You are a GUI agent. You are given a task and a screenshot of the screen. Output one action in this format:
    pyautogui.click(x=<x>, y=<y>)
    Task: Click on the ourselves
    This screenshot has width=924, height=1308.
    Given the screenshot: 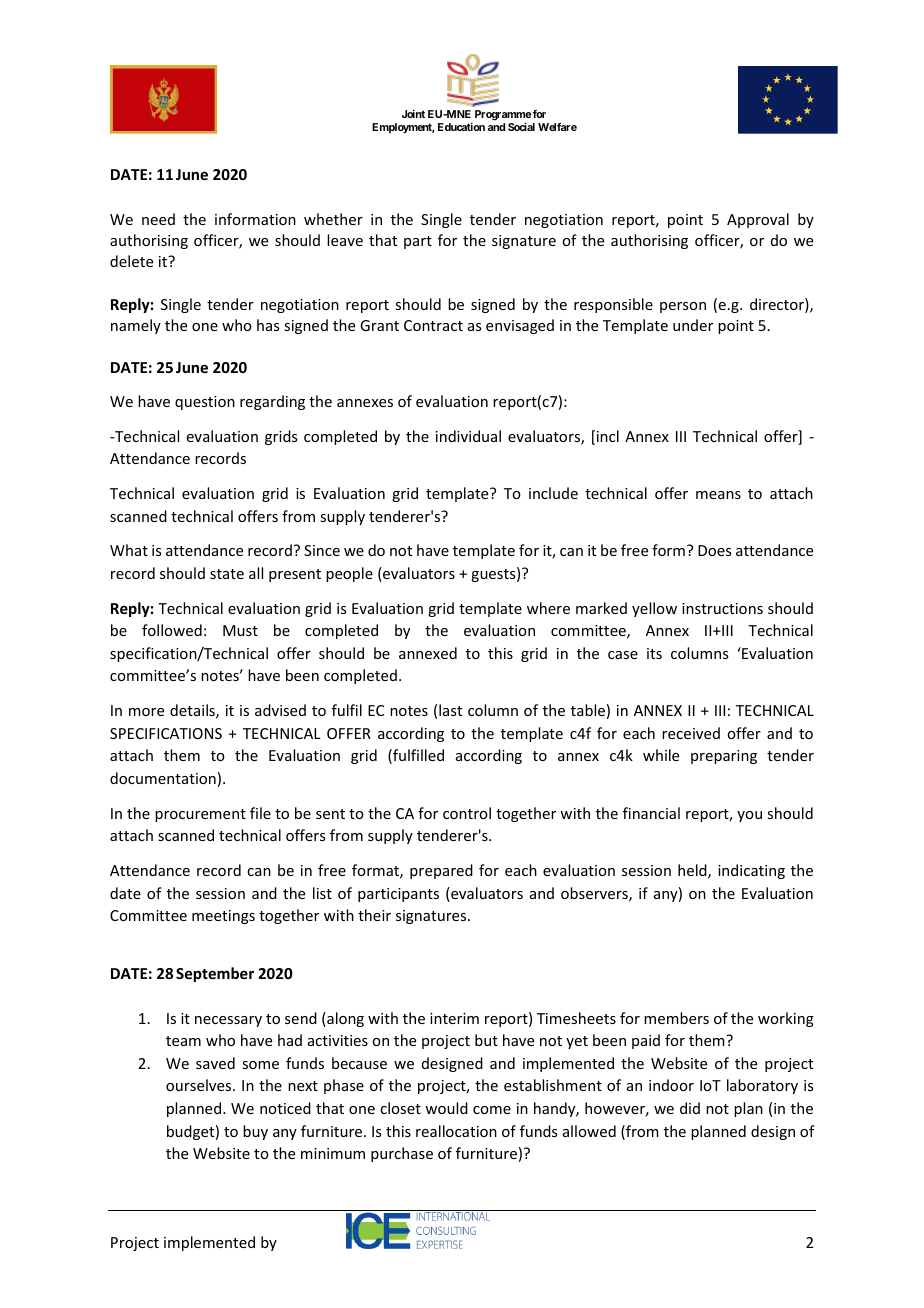 What is the action you would take?
    pyautogui.click(x=200, y=1085)
